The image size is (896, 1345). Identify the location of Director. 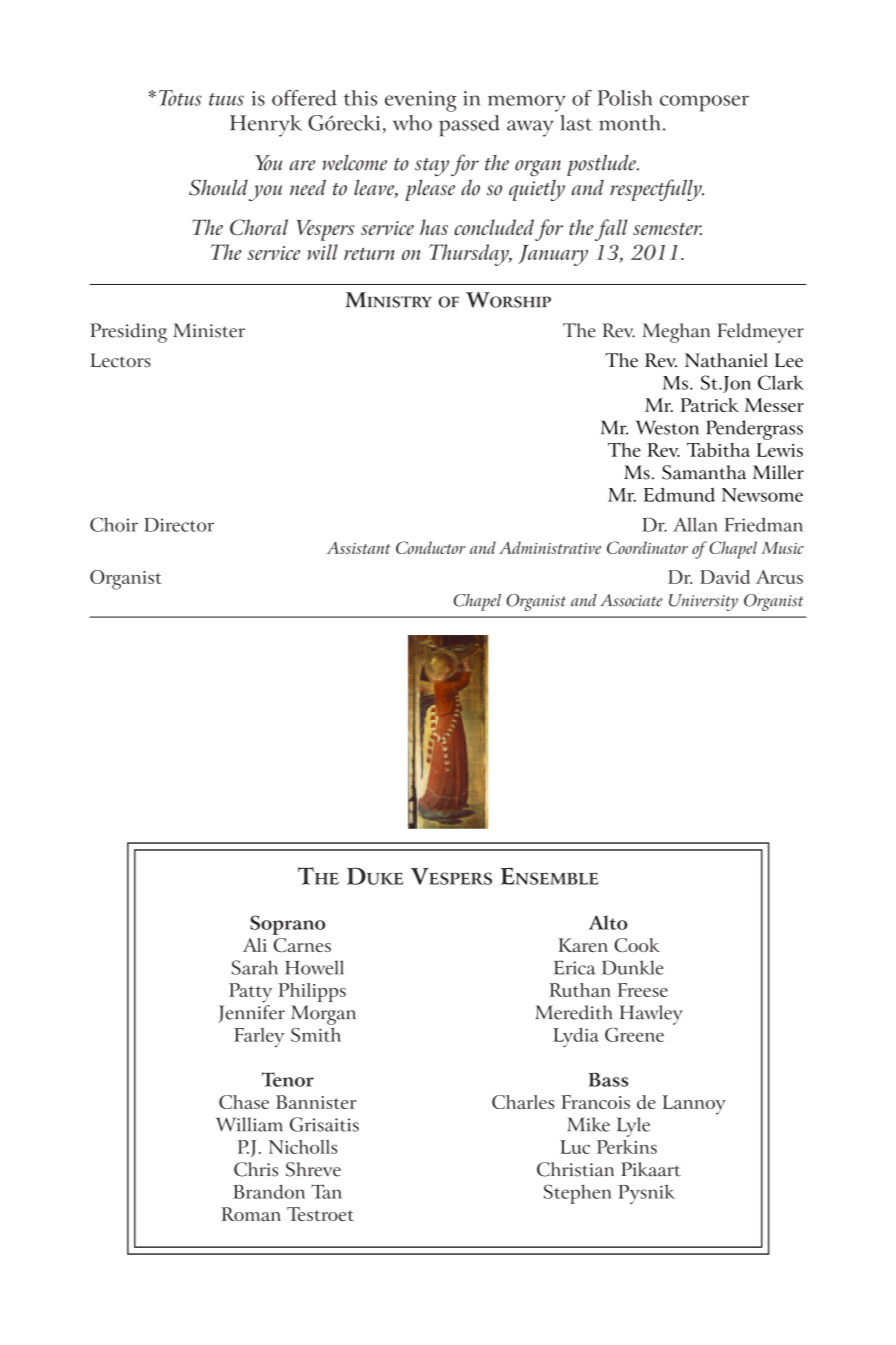
(179, 525).
